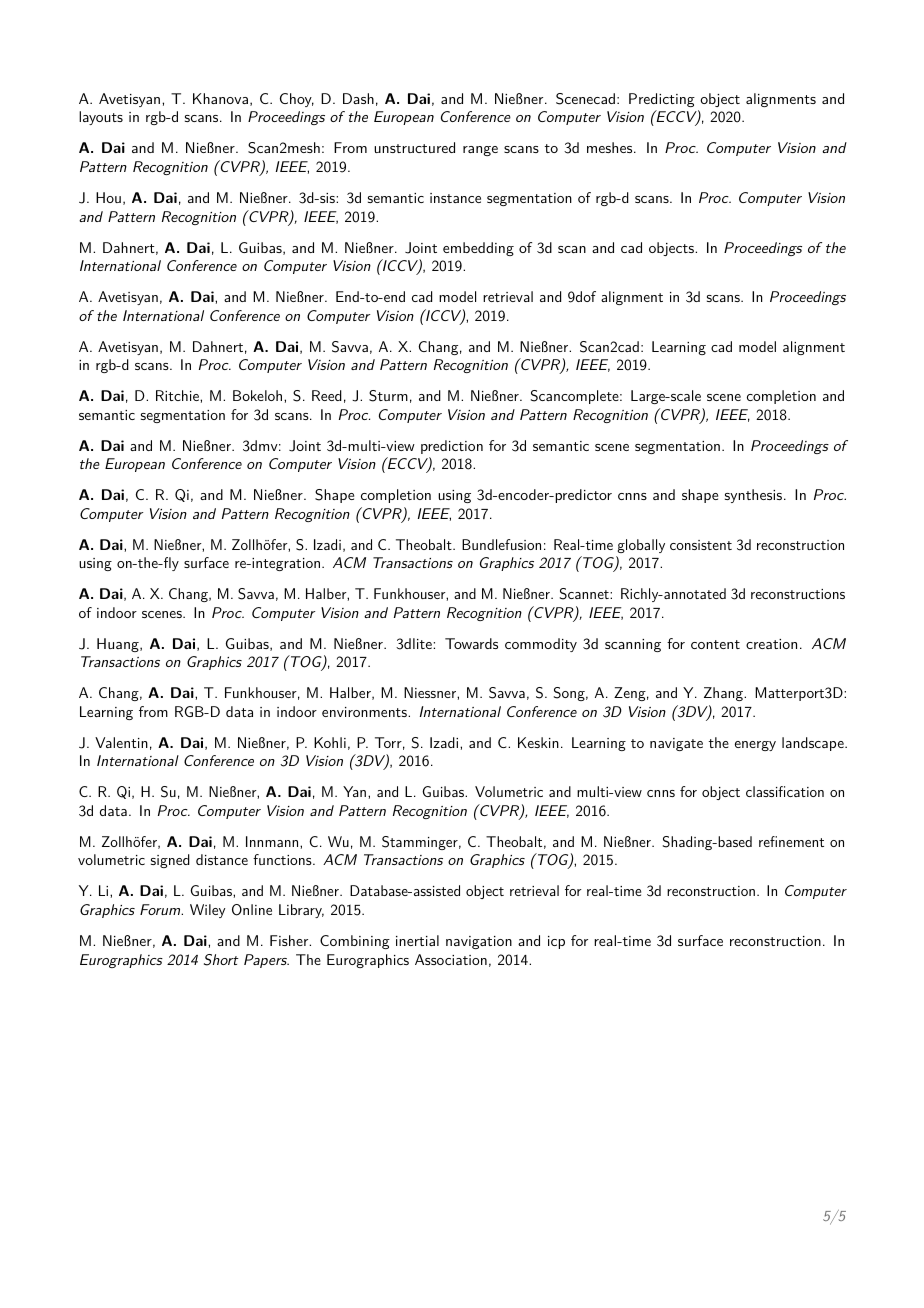  Describe the element at coordinates (480, 151) in the screenshot. I see `range` at that location.
